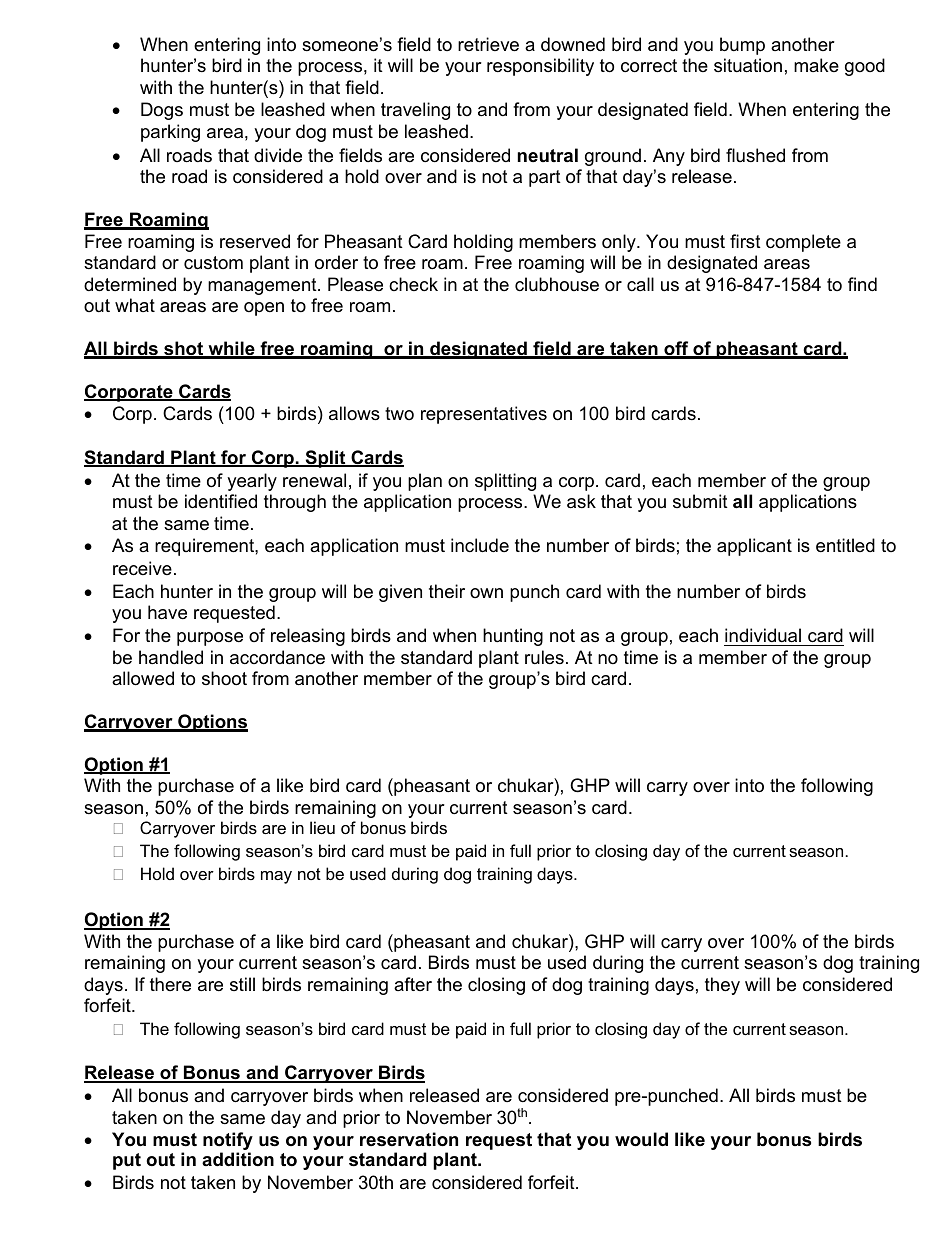 This image has height=1233, width=952. I want to click on situation, so click(748, 65).
